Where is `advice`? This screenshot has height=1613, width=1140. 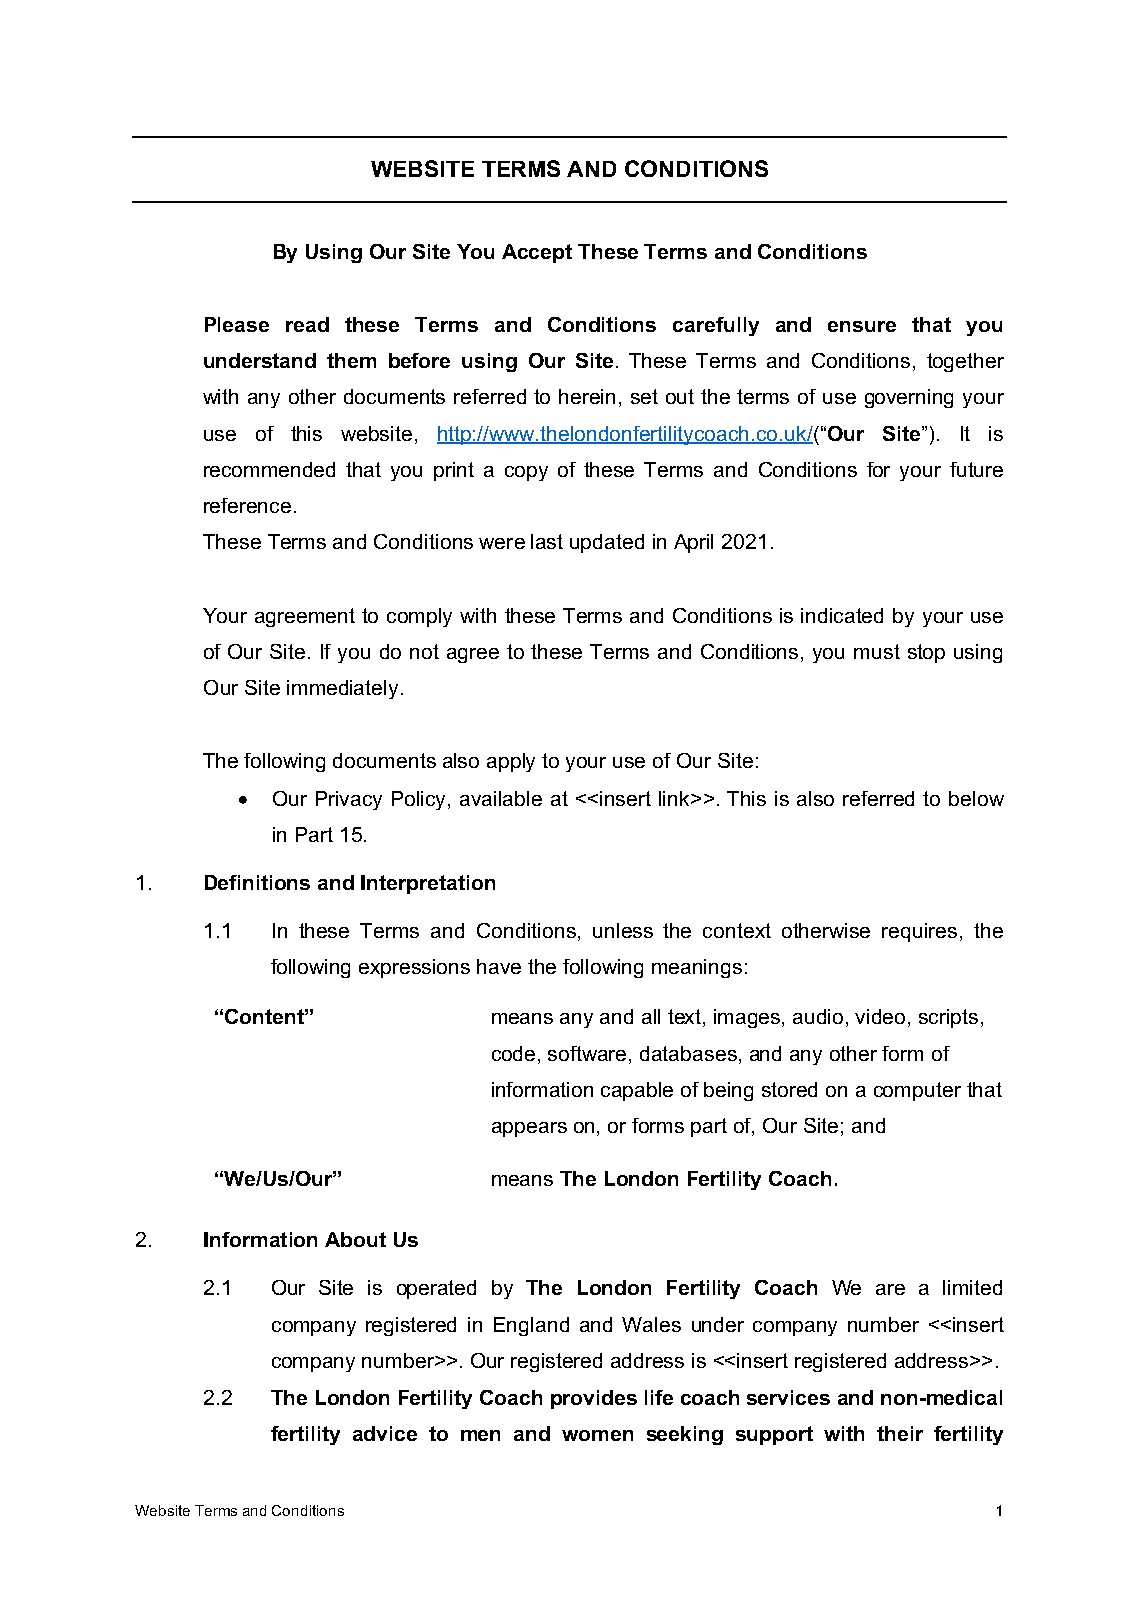
advice is located at coordinates (385, 1433).
